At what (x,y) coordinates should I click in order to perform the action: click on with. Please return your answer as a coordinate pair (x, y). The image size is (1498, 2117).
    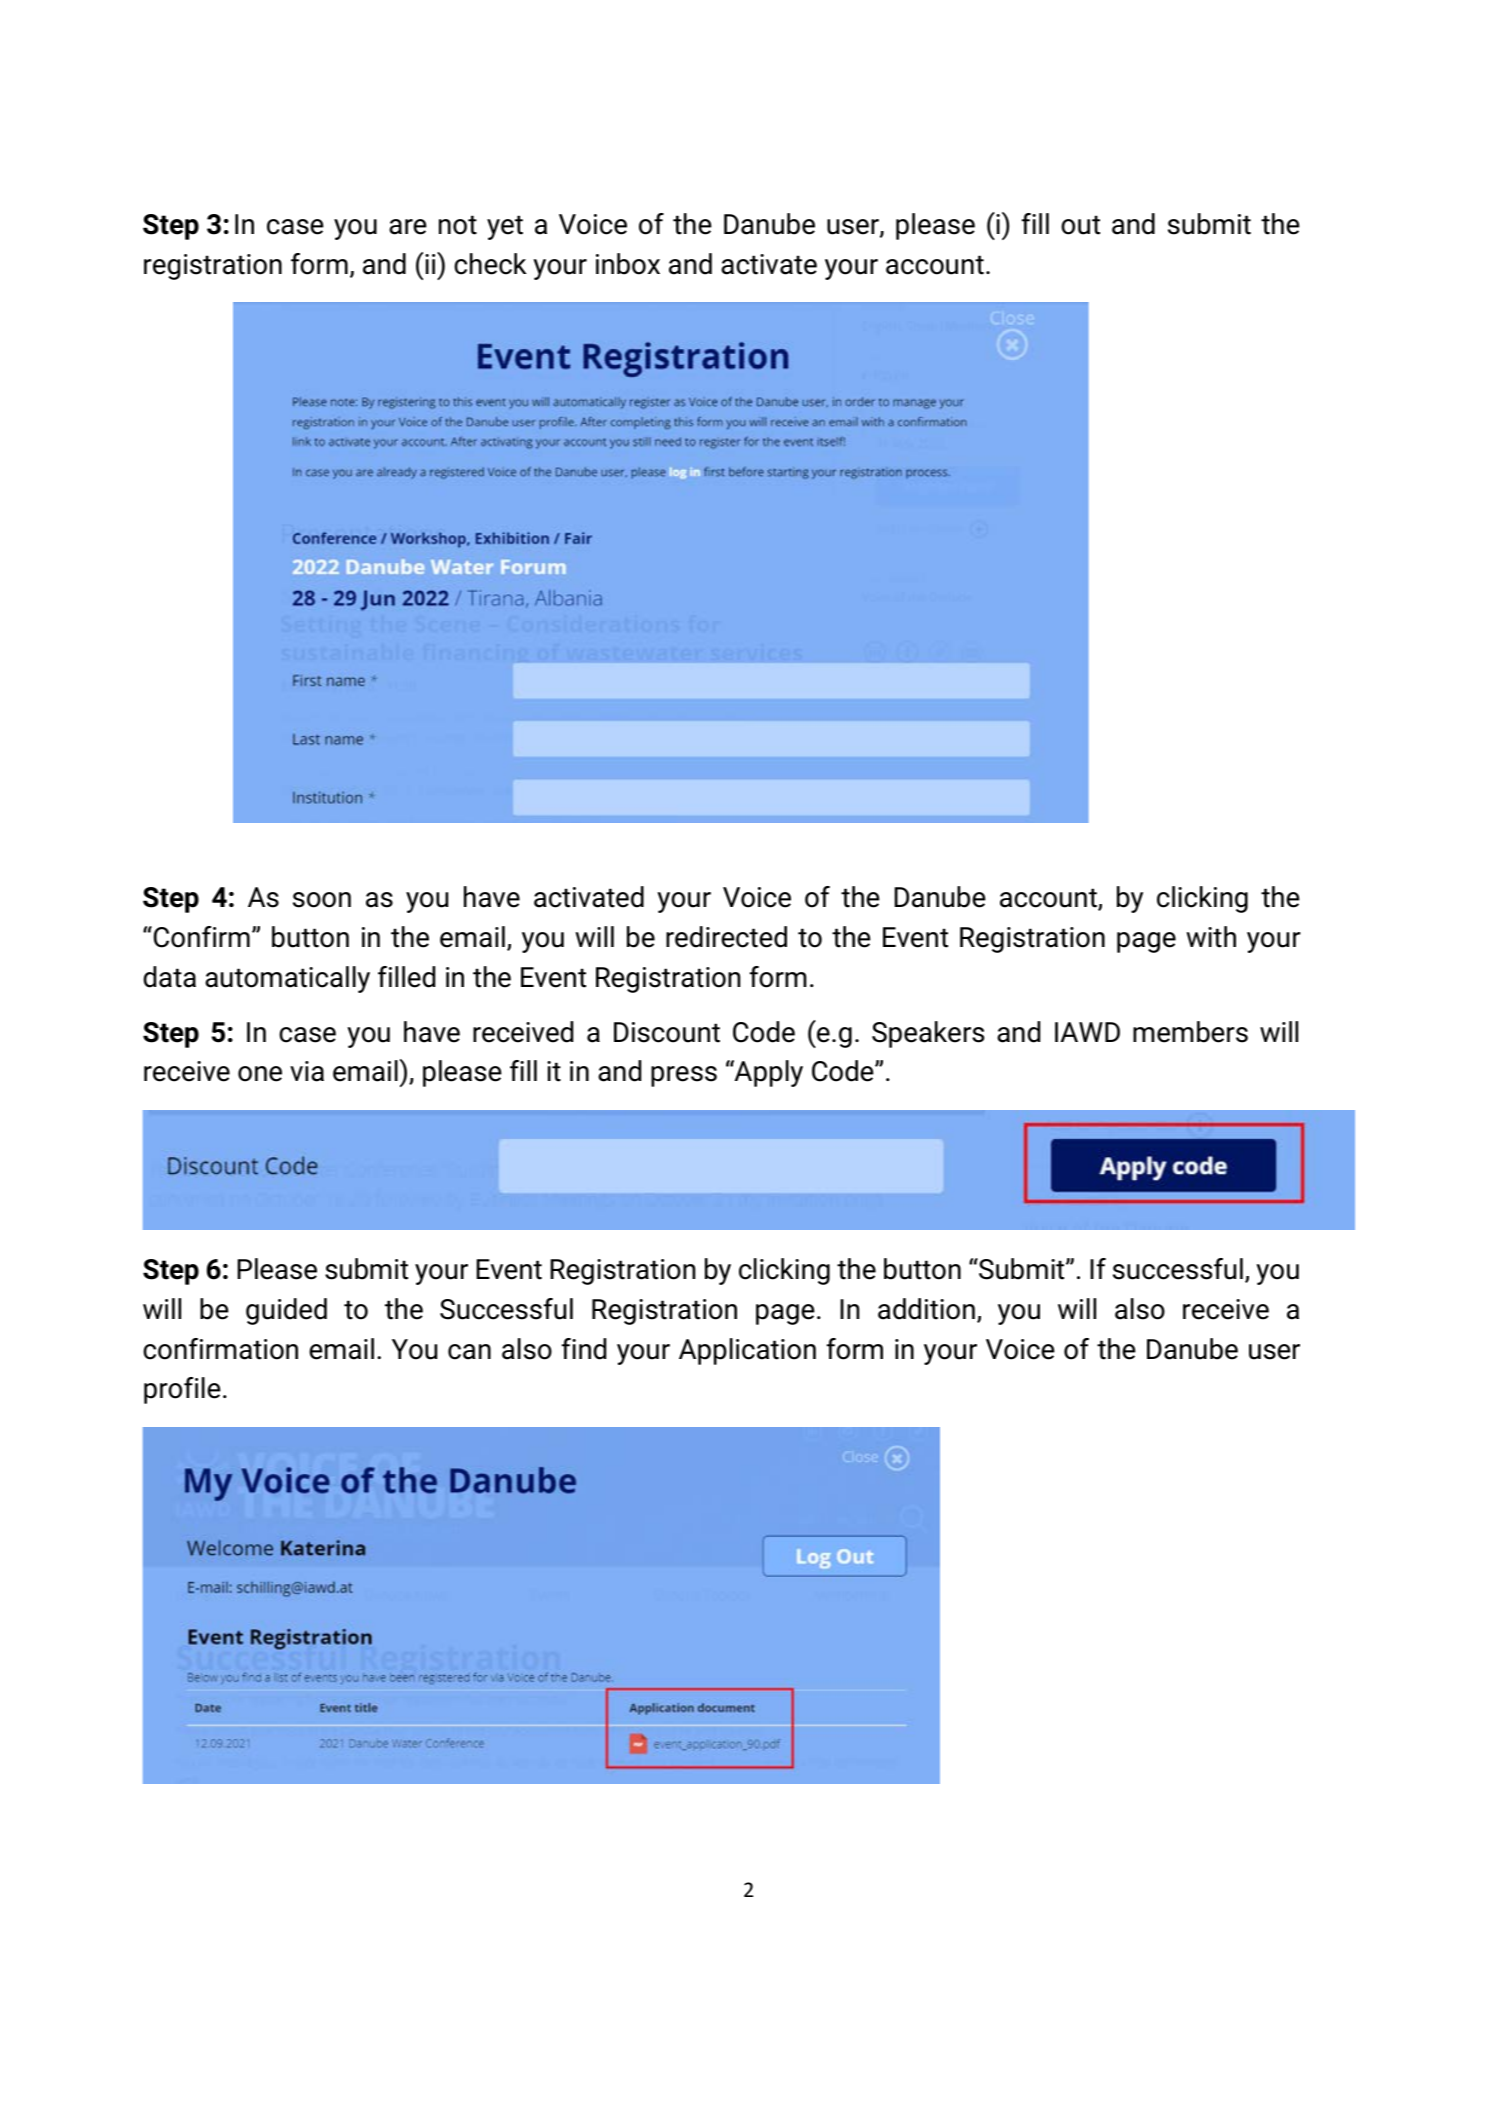
    Looking at the image, I should click on (1211, 937).
